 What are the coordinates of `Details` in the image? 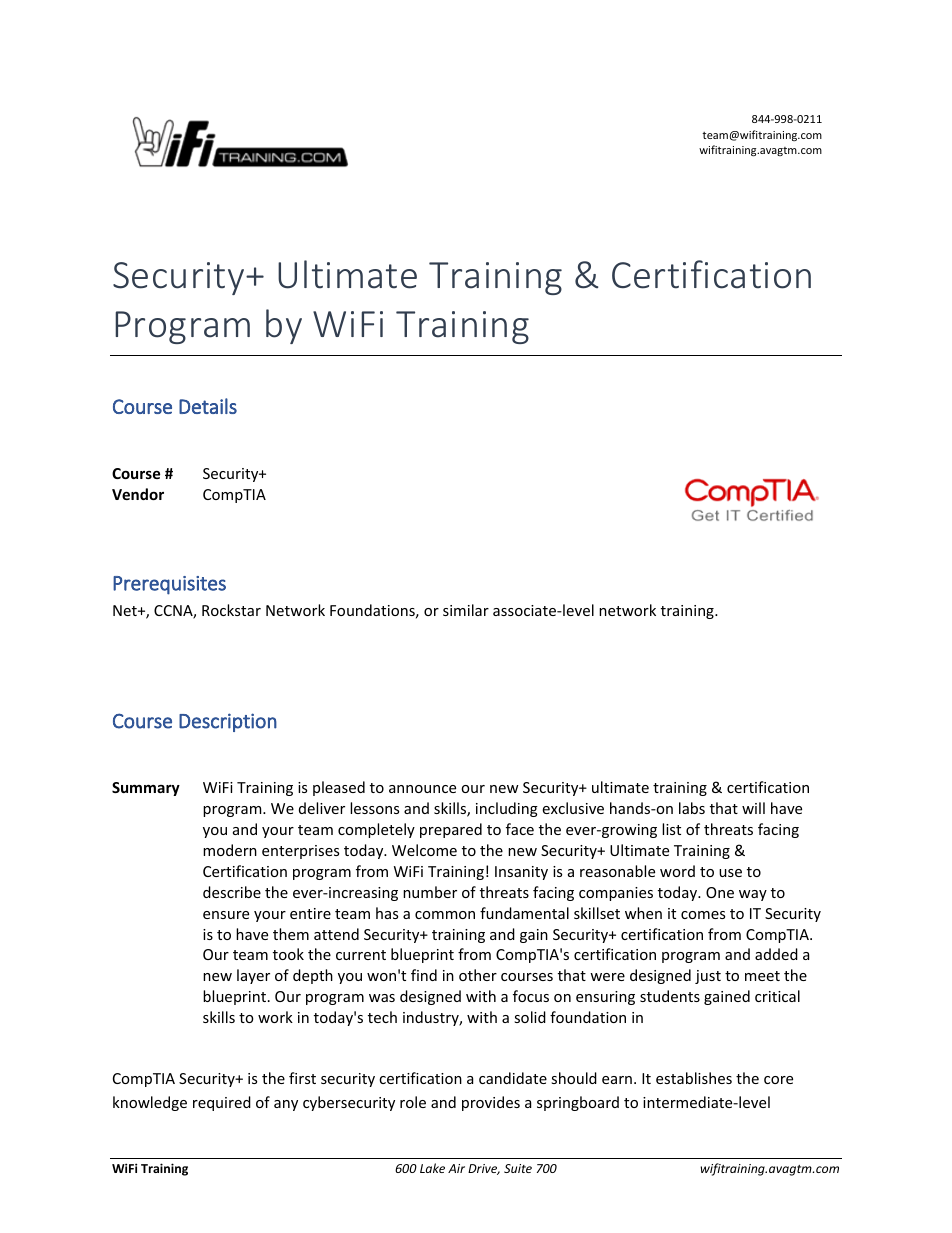 It's located at (208, 406).
